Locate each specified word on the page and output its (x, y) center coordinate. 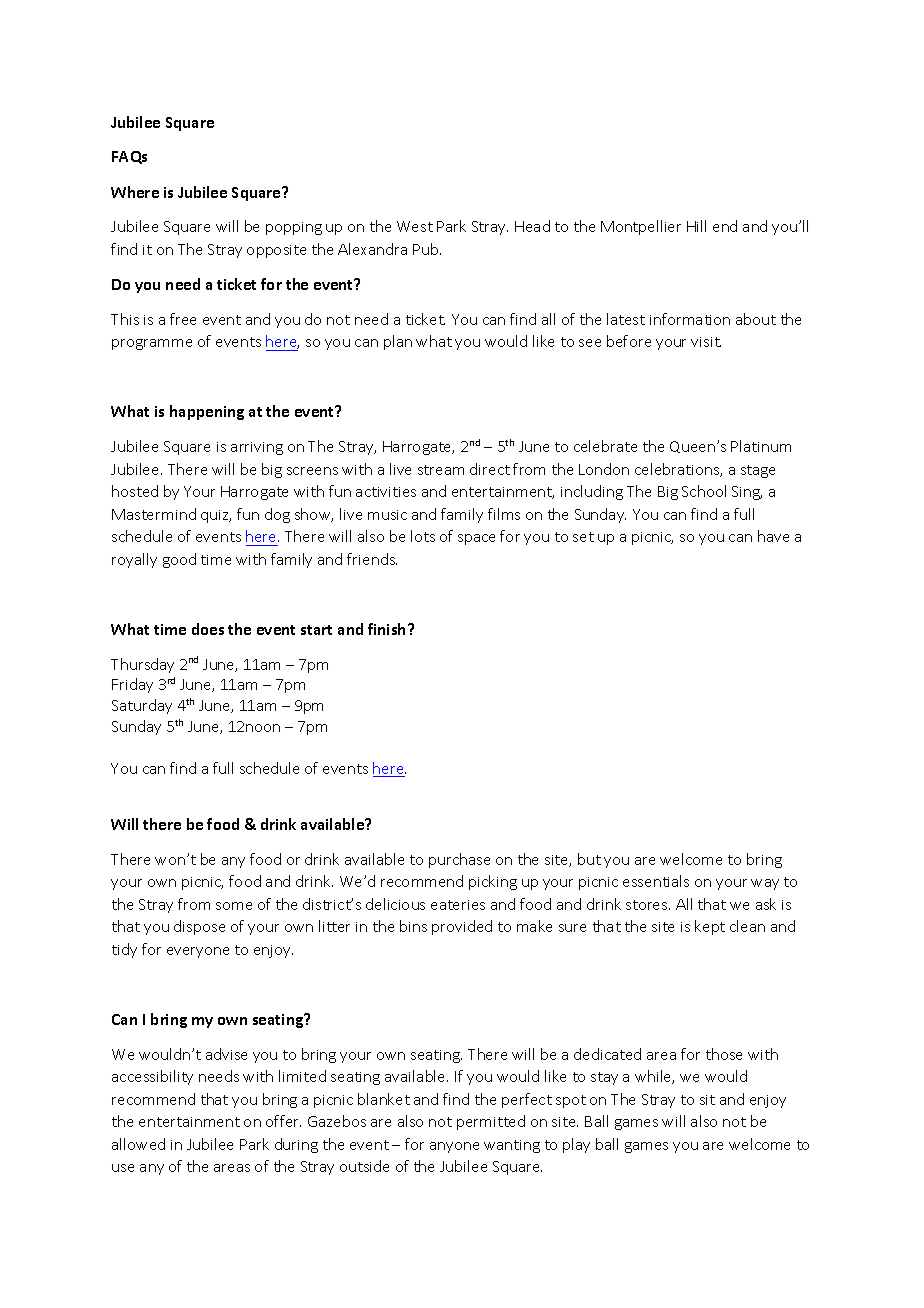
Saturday (142, 706)
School (704, 491)
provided (462, 927)
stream (441, 470)
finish (388, 629)
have (773, 536)
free (183, 319)
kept (710, 927)
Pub (427, 249)
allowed (138, 1144)
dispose (199, 927)
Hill (696, 226)
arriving (257, 448)
